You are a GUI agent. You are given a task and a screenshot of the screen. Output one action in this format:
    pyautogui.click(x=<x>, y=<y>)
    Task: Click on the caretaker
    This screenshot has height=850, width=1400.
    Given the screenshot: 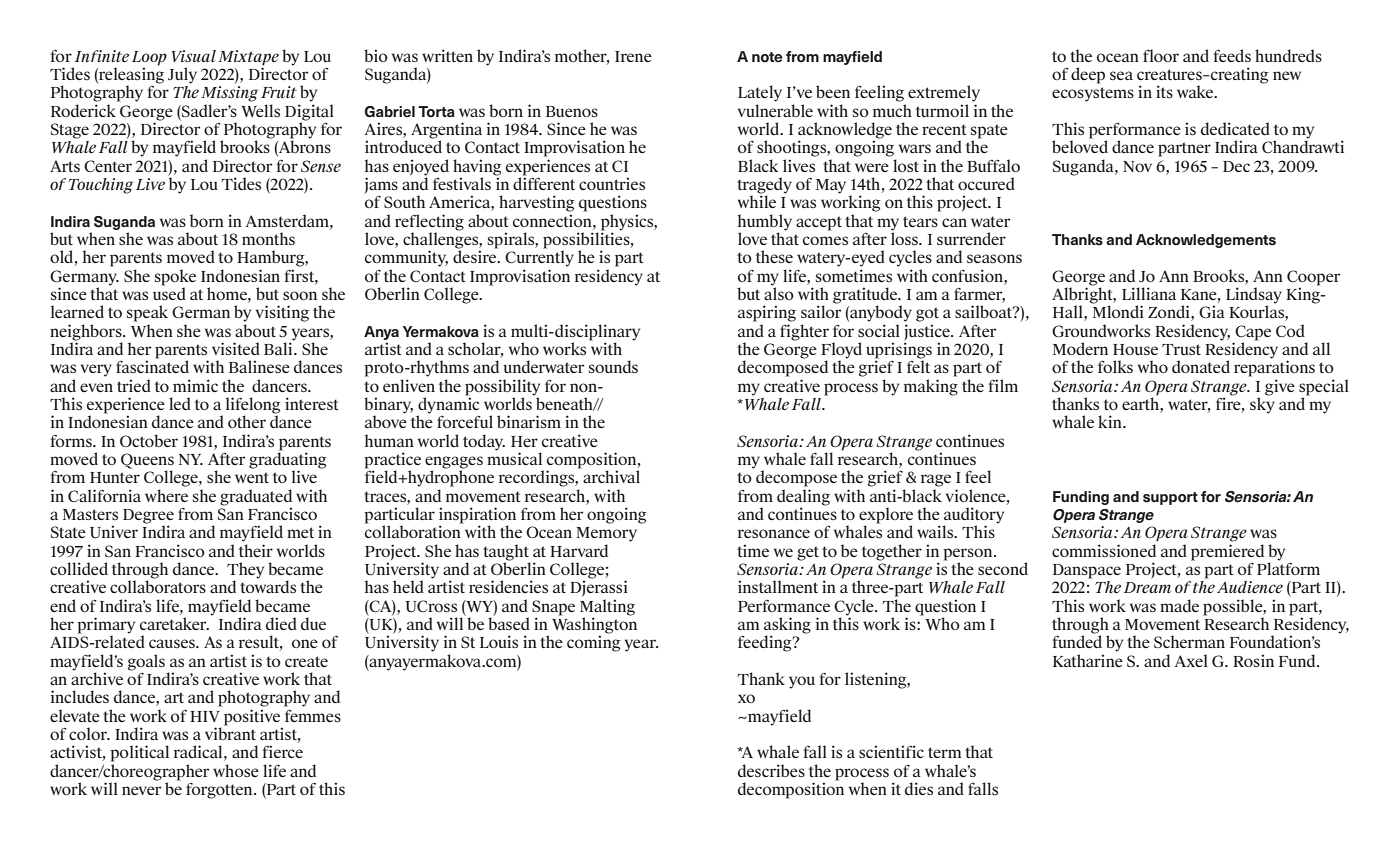 What is the action you would take?
    pyautogui.click(x=174, y=623)
